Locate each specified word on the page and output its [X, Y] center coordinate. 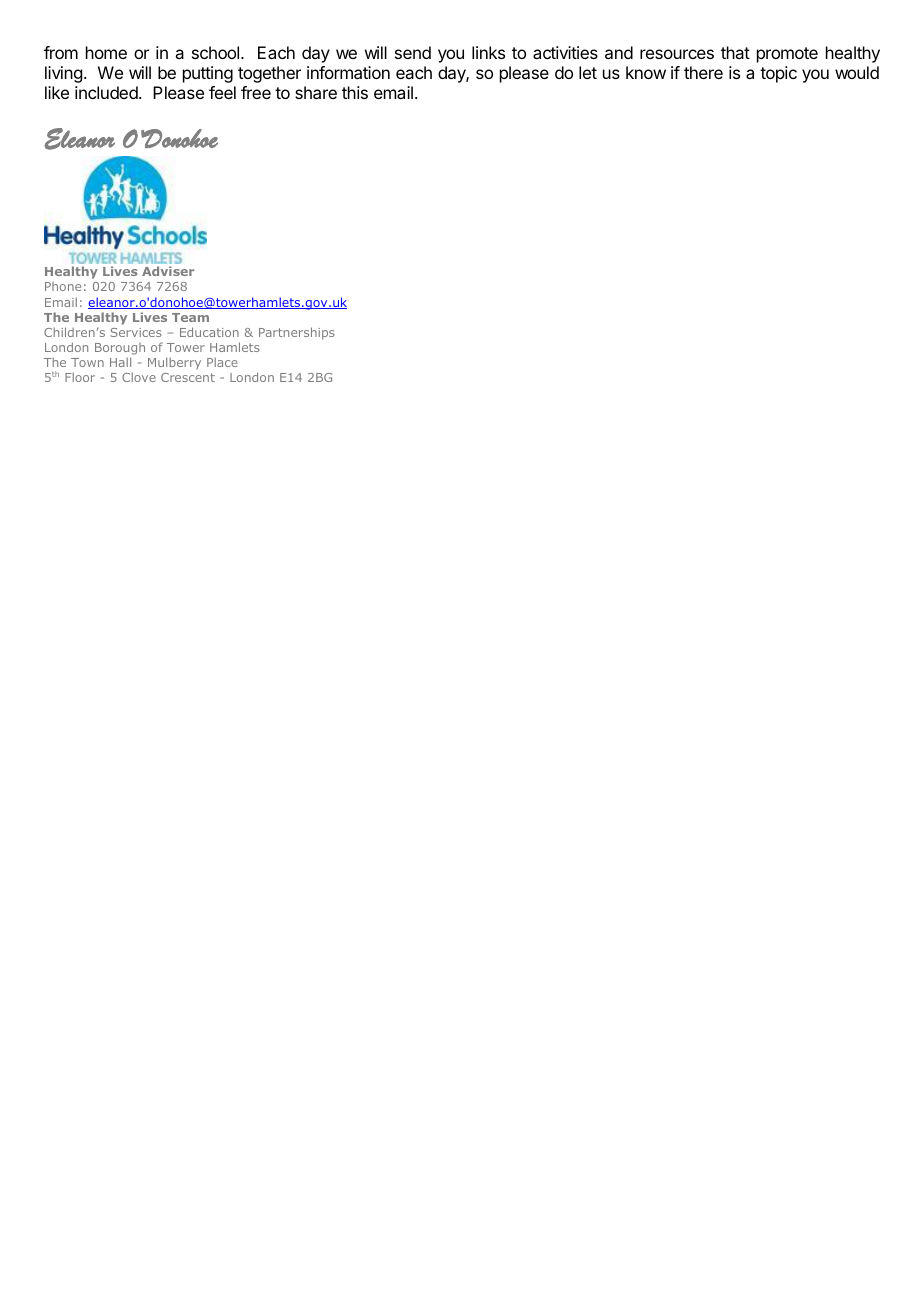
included [107, 92]
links [488, 52]
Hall [120, 362]
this [355, 92]
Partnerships [297, 333]
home [106, 52]
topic [778, 74]
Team [190, 317]
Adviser [168, 271]
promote [787, 55]
